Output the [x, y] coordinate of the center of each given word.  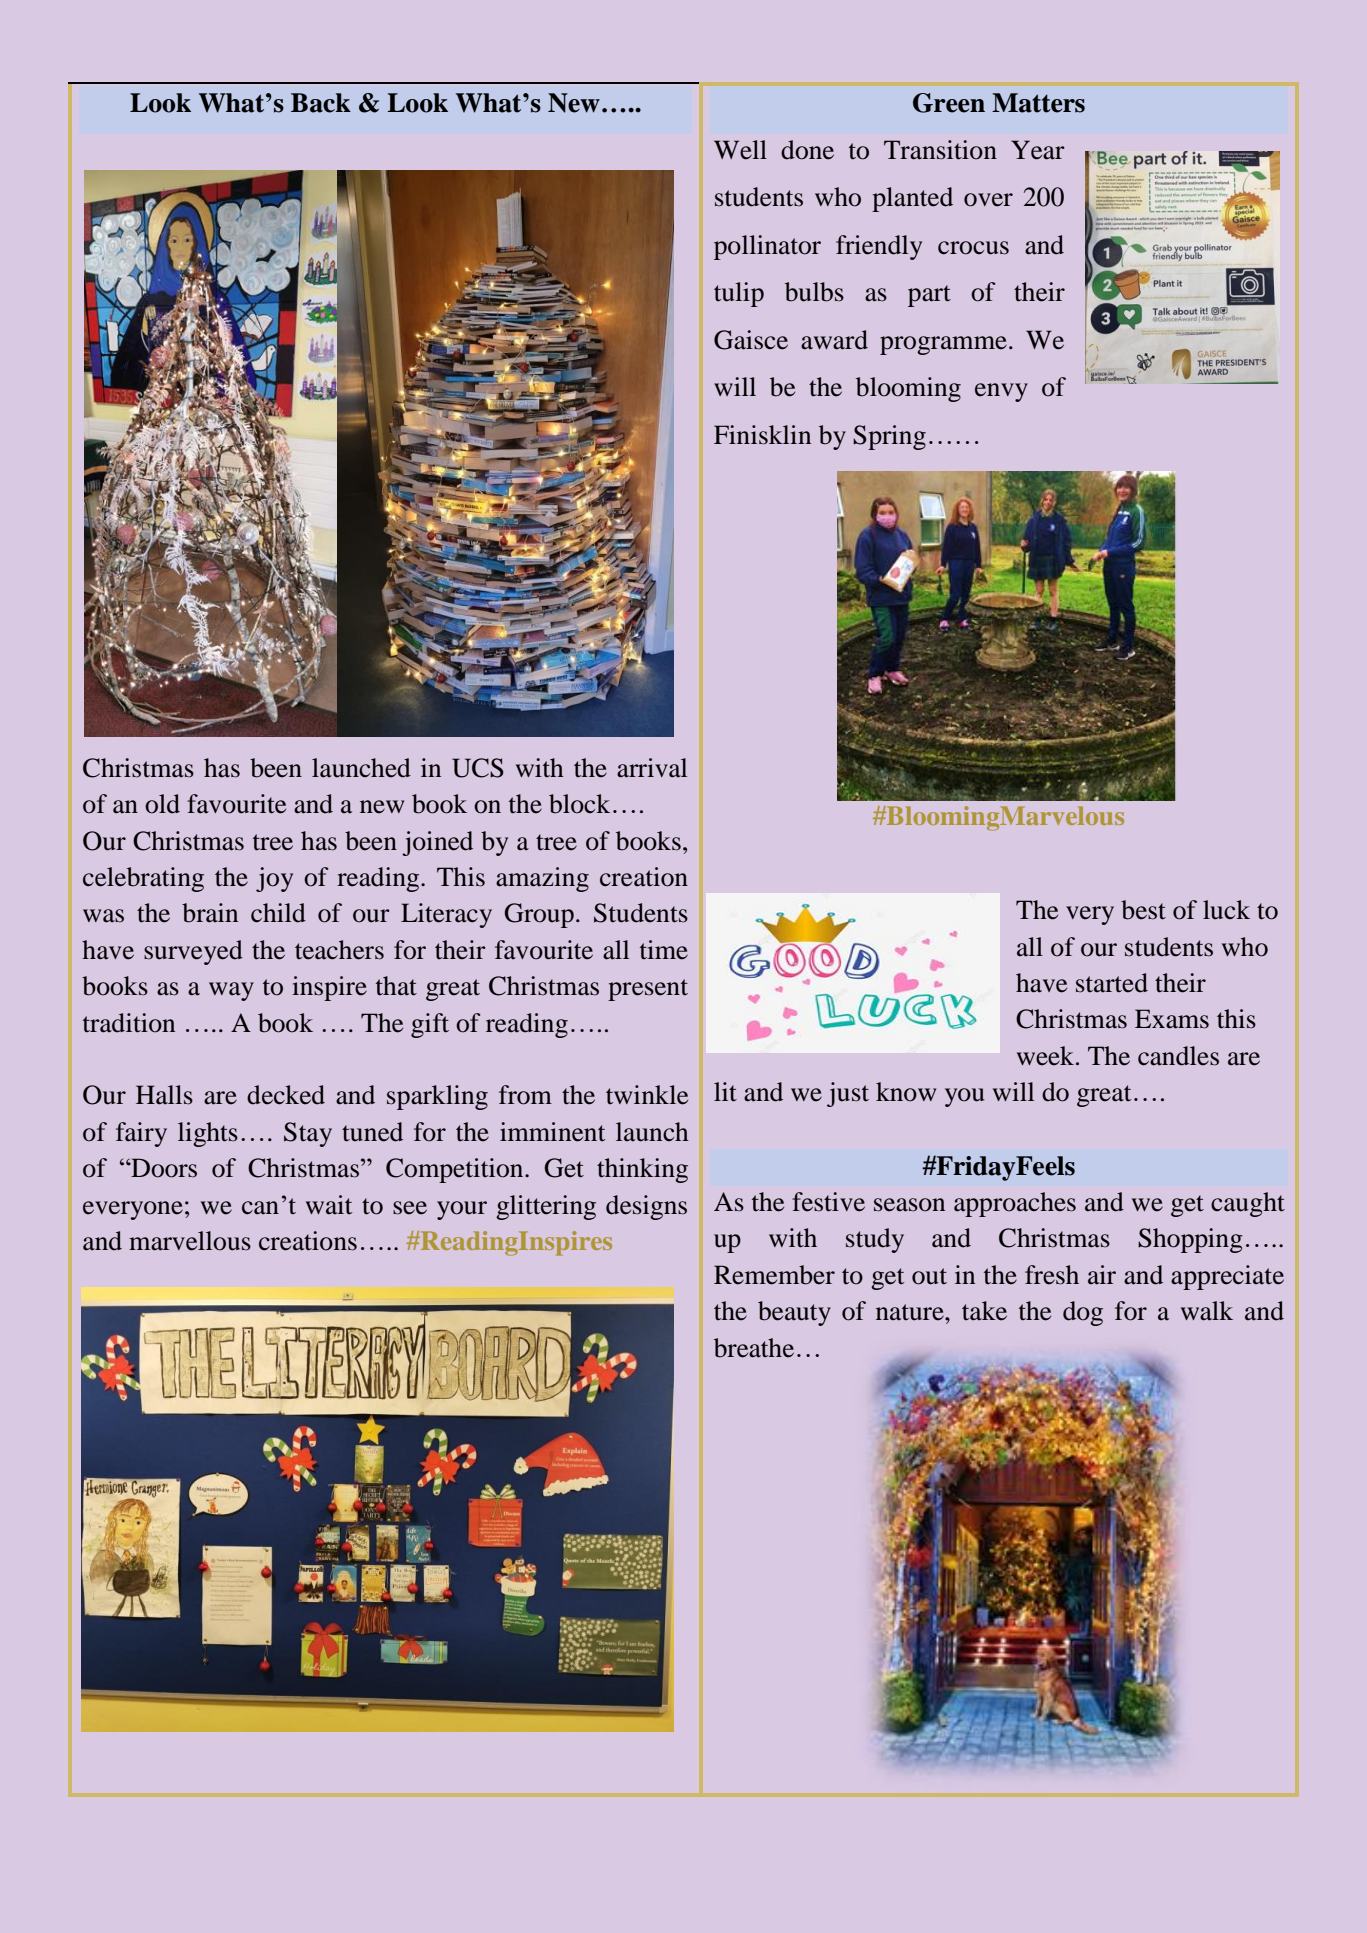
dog [1083, 1313]
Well [740, 150]
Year [1038, 150]
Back [321, 103]
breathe [754, 1348]
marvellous [190, 1241]
